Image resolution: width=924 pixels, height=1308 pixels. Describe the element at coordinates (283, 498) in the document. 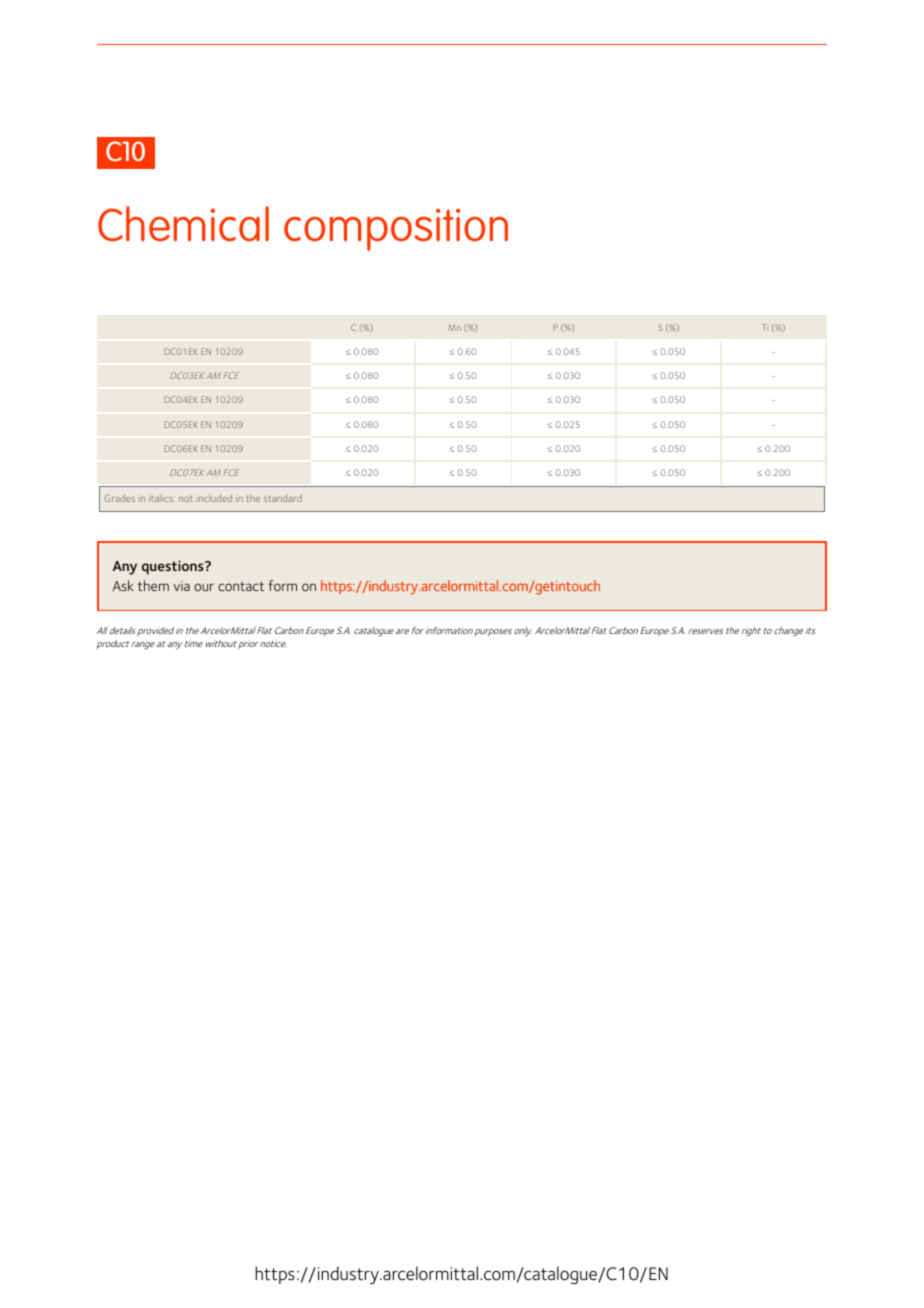

I see `standard` at that location.
